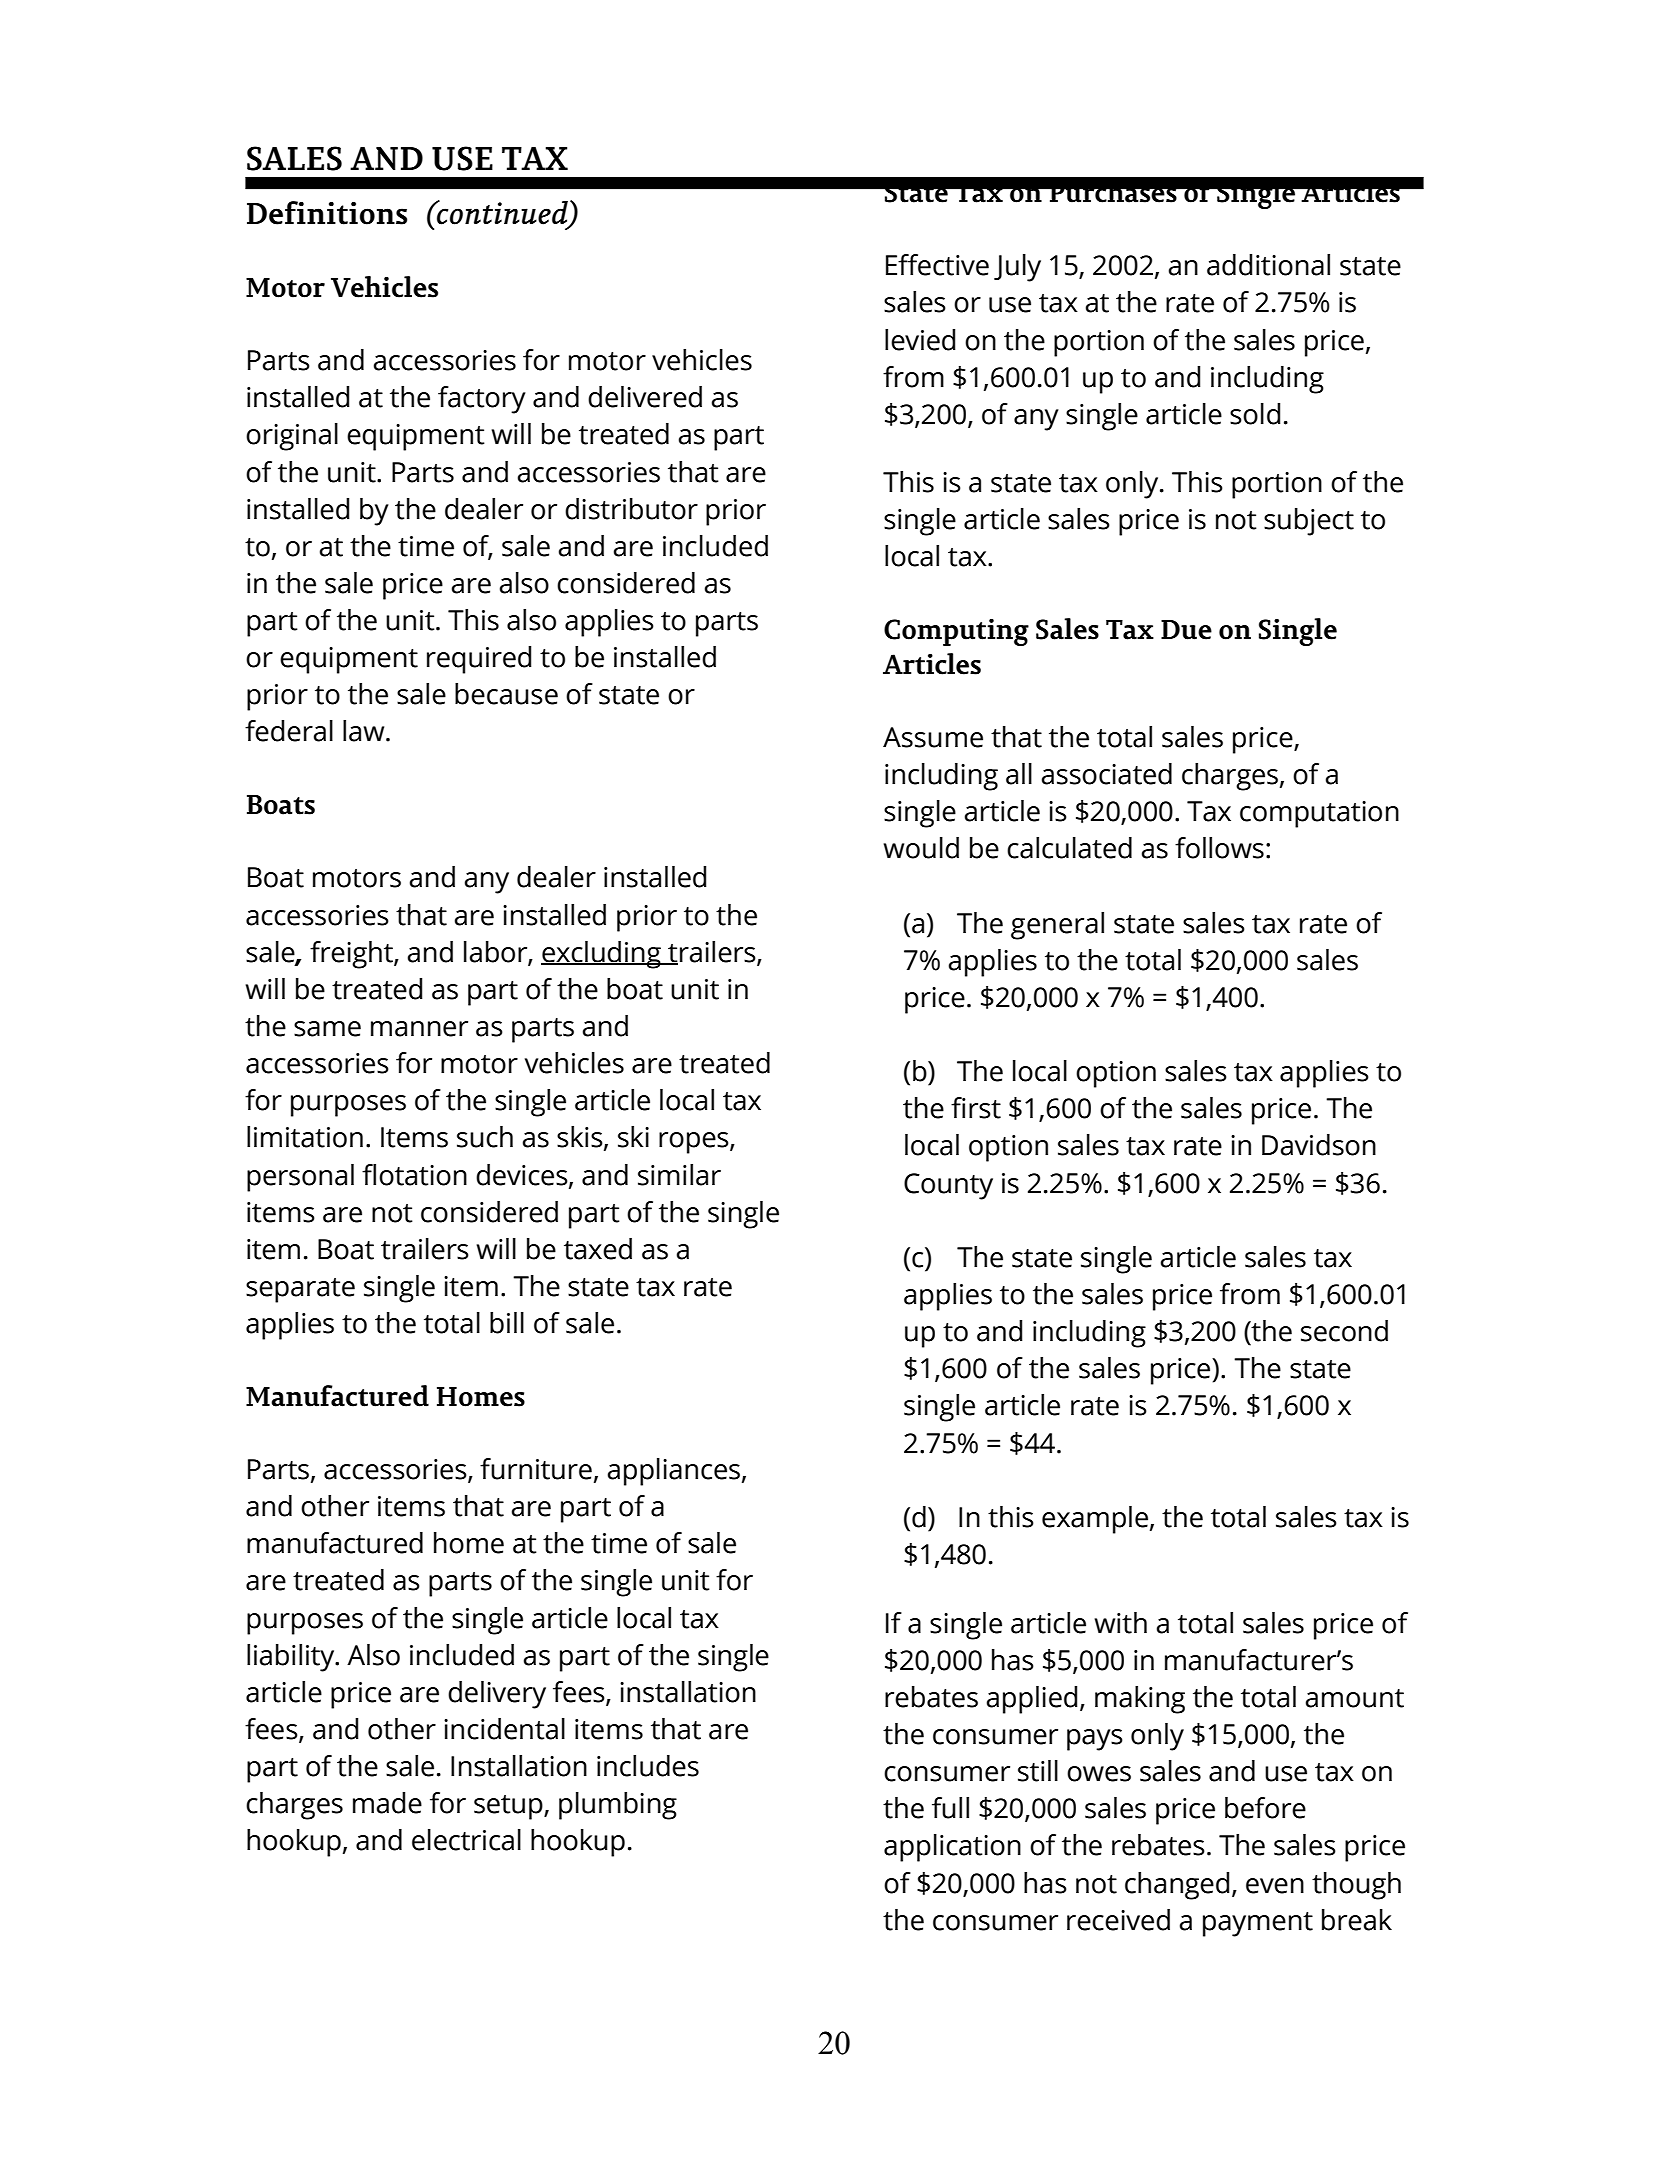 The height and width of the image is (2160, 1669). Describe the element at coordinates (937, 265) in the image. I see `Effective` at that location.
